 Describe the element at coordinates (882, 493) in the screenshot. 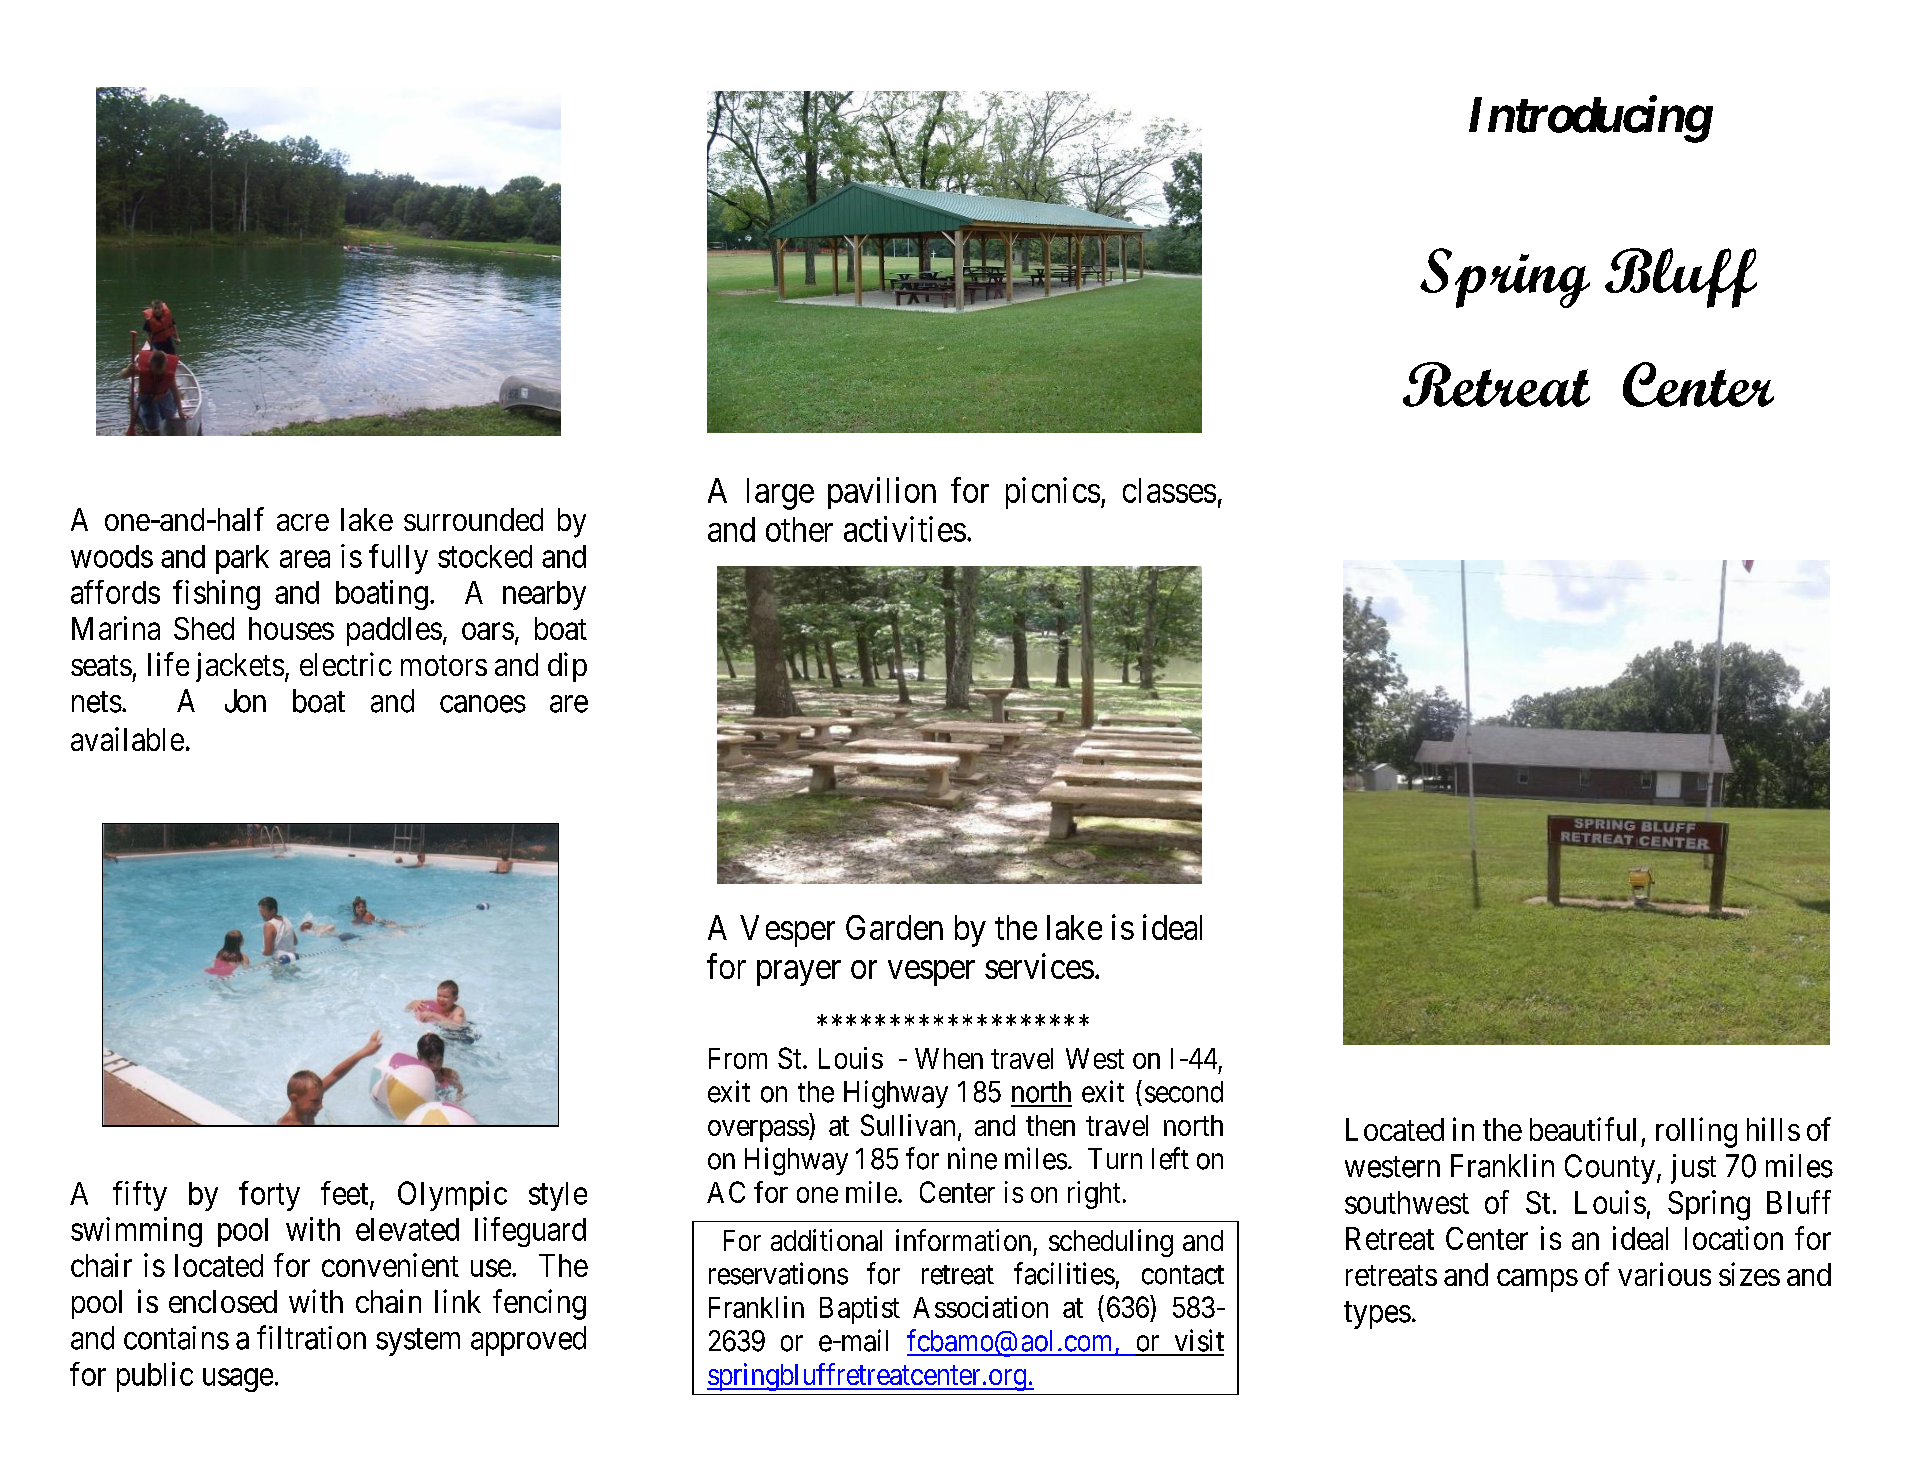

I see `pavilion` at that location.
